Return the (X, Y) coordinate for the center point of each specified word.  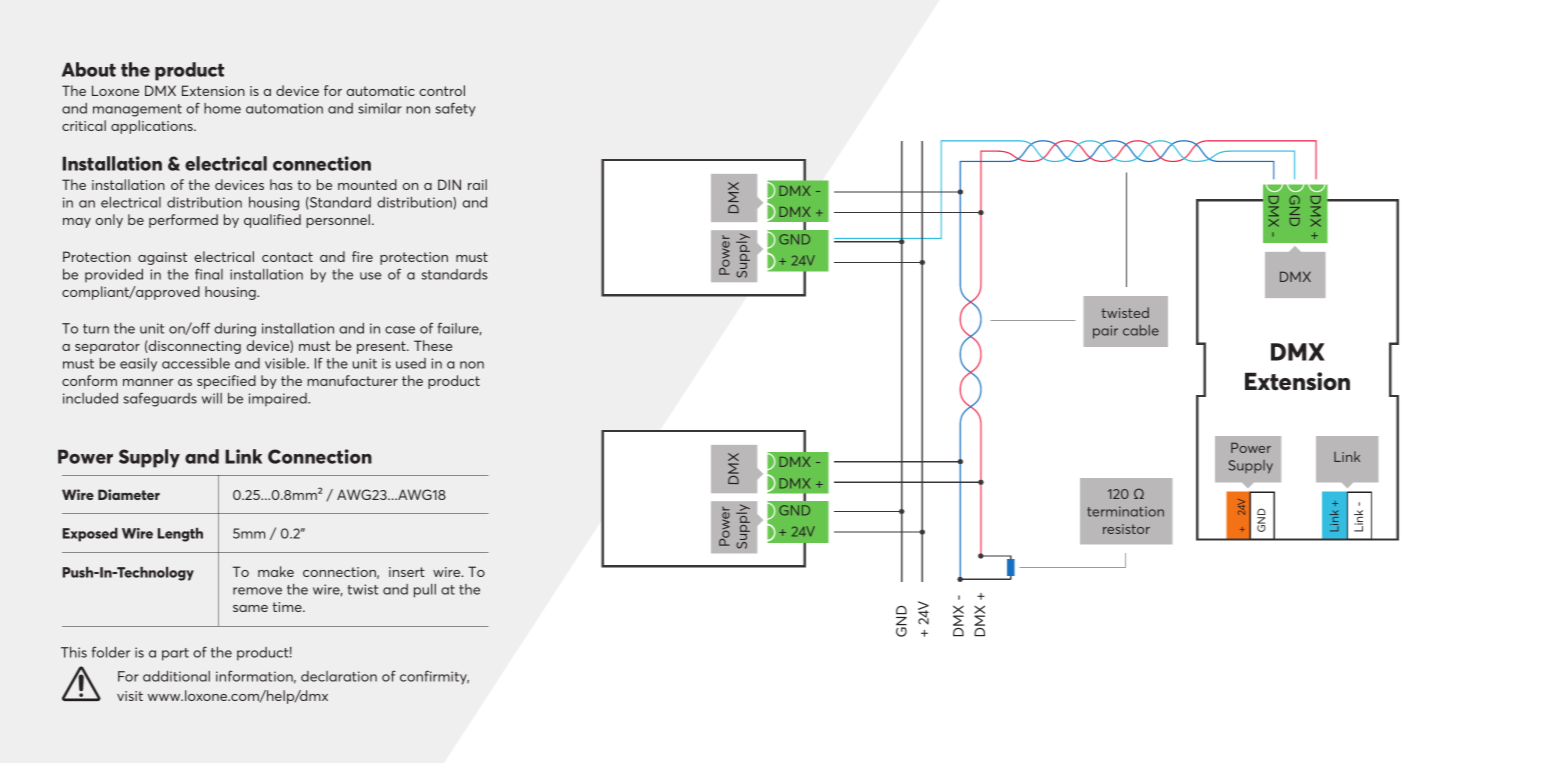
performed (183, 221)
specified (226, 382)
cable (1141, 330)
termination (1125, 511)
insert (407, 572)
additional (176, 676)
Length (180, 535)
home (222, 108)
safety (455, 109)
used (411, 363)
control (442, 90)
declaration (339, 676)
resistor (1126, 529)
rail (477, 184)
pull (425, 591)
